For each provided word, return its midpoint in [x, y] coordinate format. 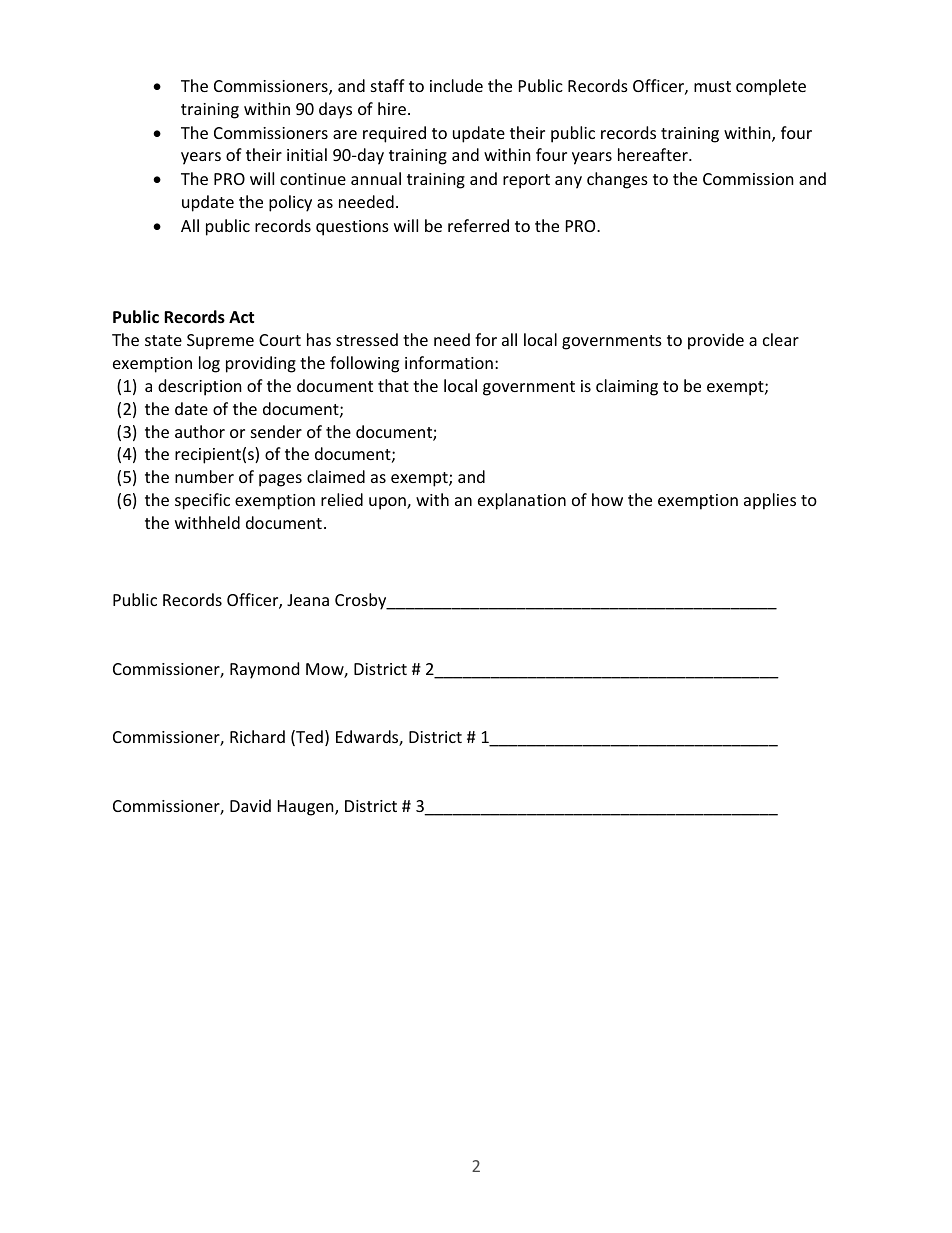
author [200, 431]
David [250, 805]
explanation [522, 501]
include [456, 85]
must [712, 86]
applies [770, 501]
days [335, 110]
